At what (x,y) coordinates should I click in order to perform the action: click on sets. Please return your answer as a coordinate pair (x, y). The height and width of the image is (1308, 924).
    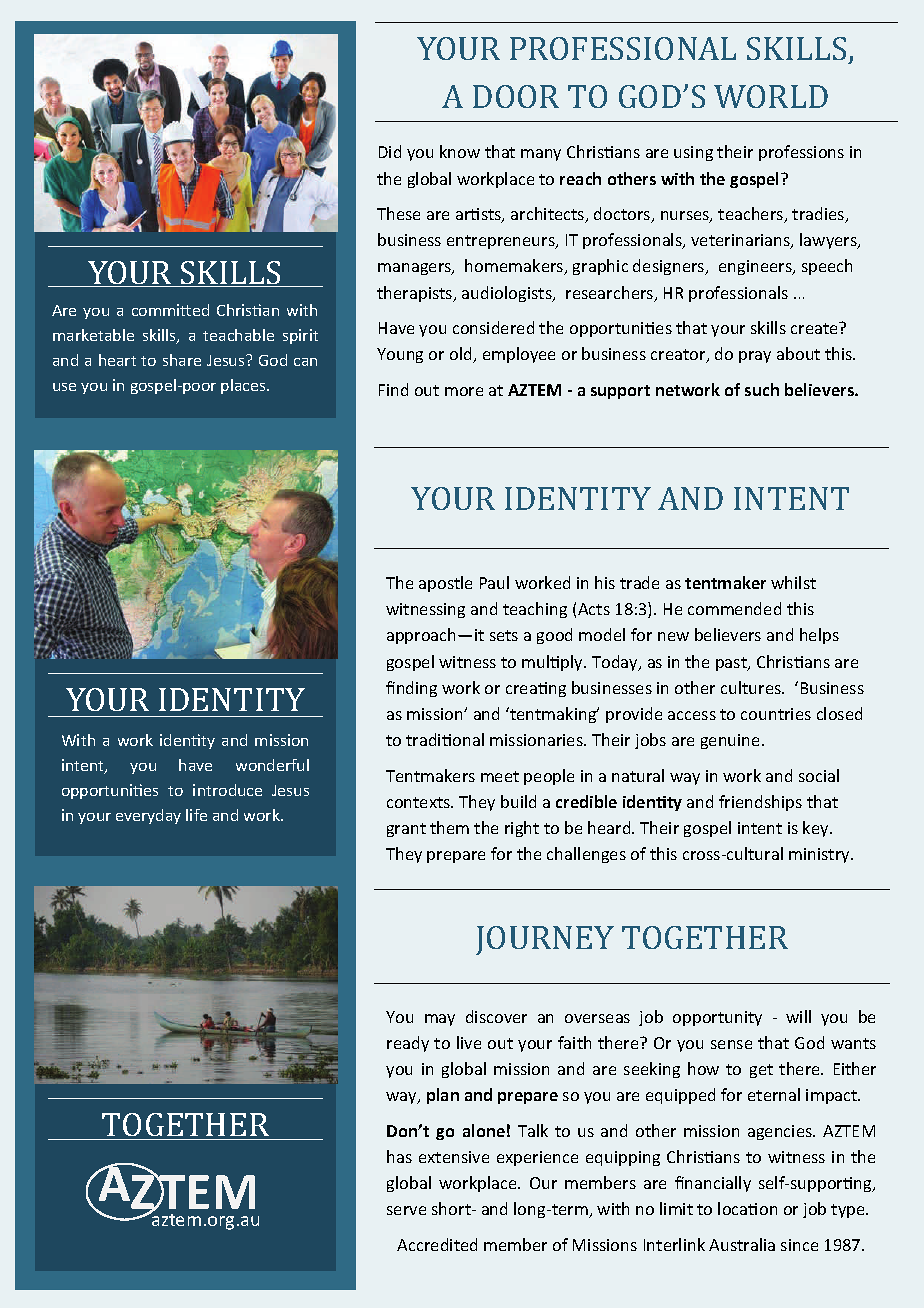
    Looking at the image, I should click on (504, 635).
